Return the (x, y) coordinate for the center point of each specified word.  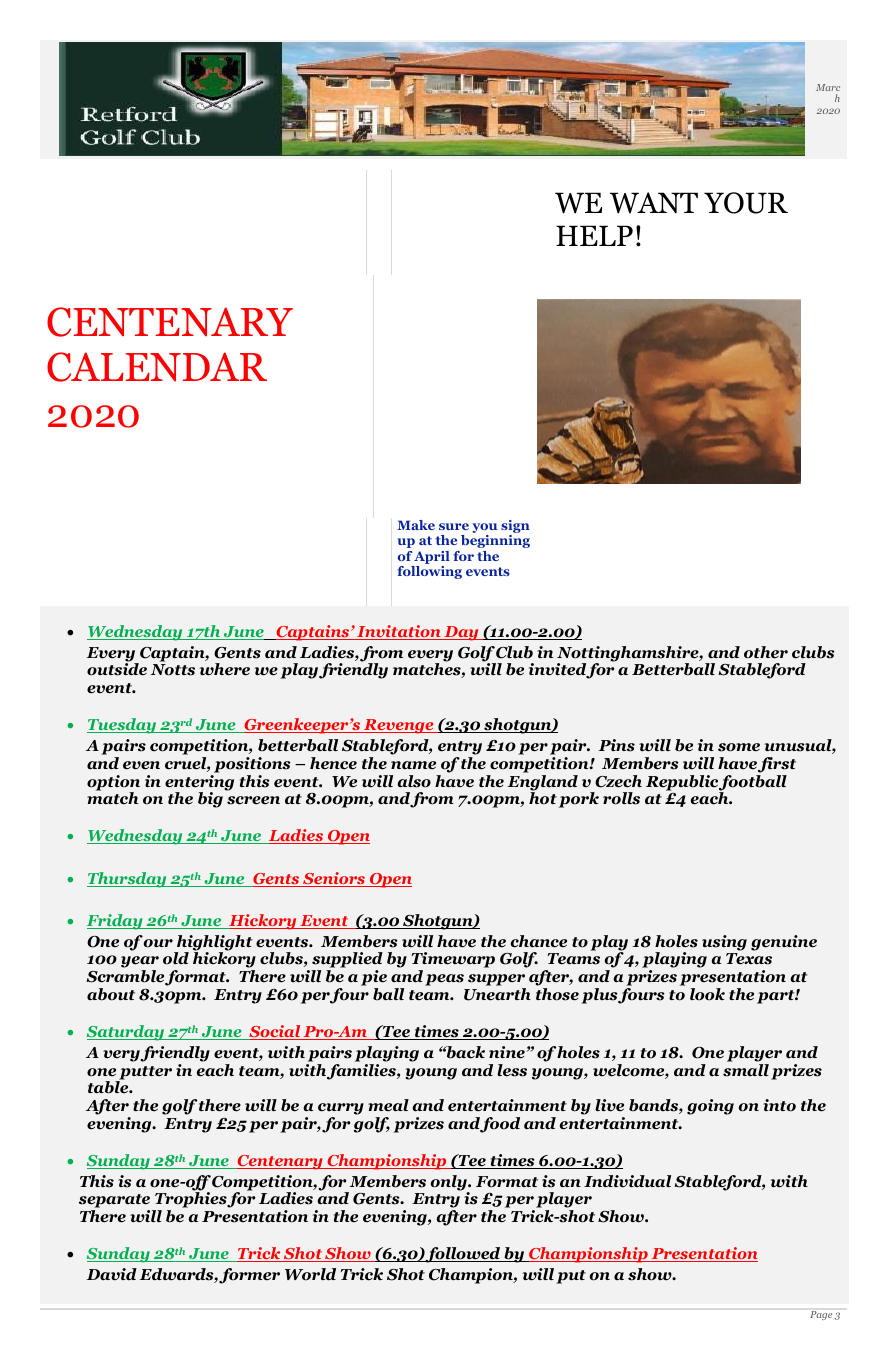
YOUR (746, 203)
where (224, 669)
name (413, 765)
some (739, 747)
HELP (594, 235)
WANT (654, 203)
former (249, 1276)
